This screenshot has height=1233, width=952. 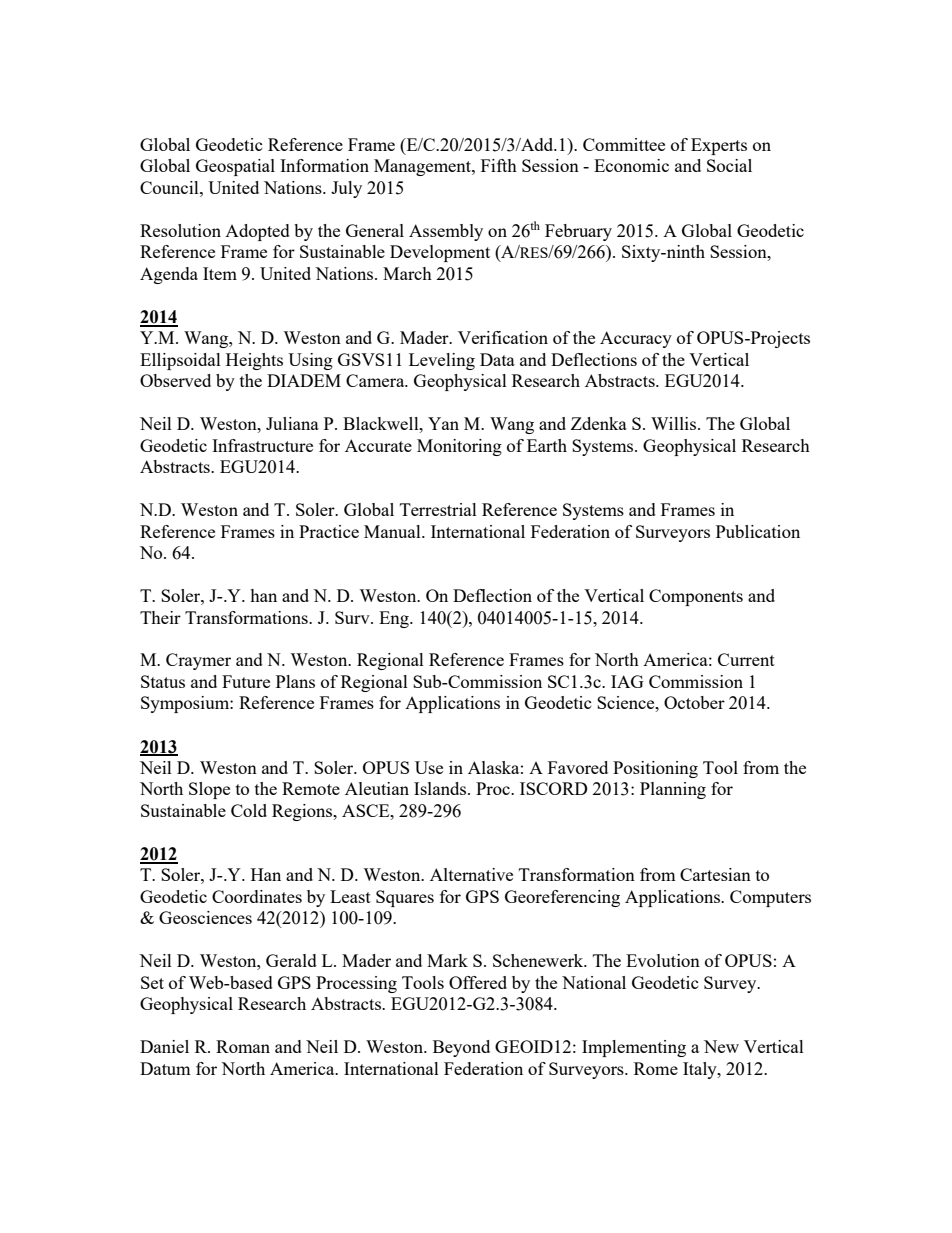 I want to click on Their, so click(x=160, y=617).
